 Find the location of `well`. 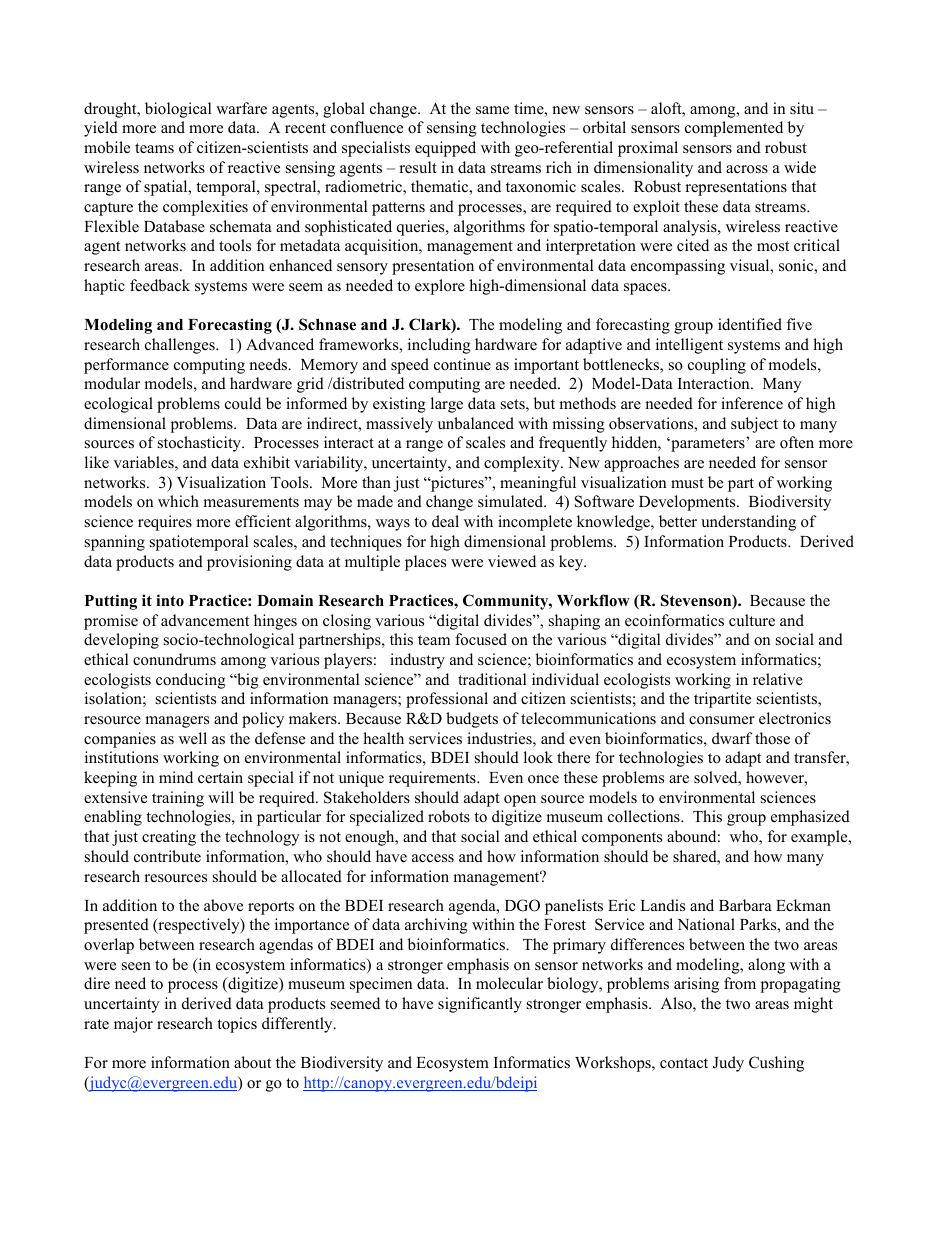

well is located at coordinates (193, 738).
